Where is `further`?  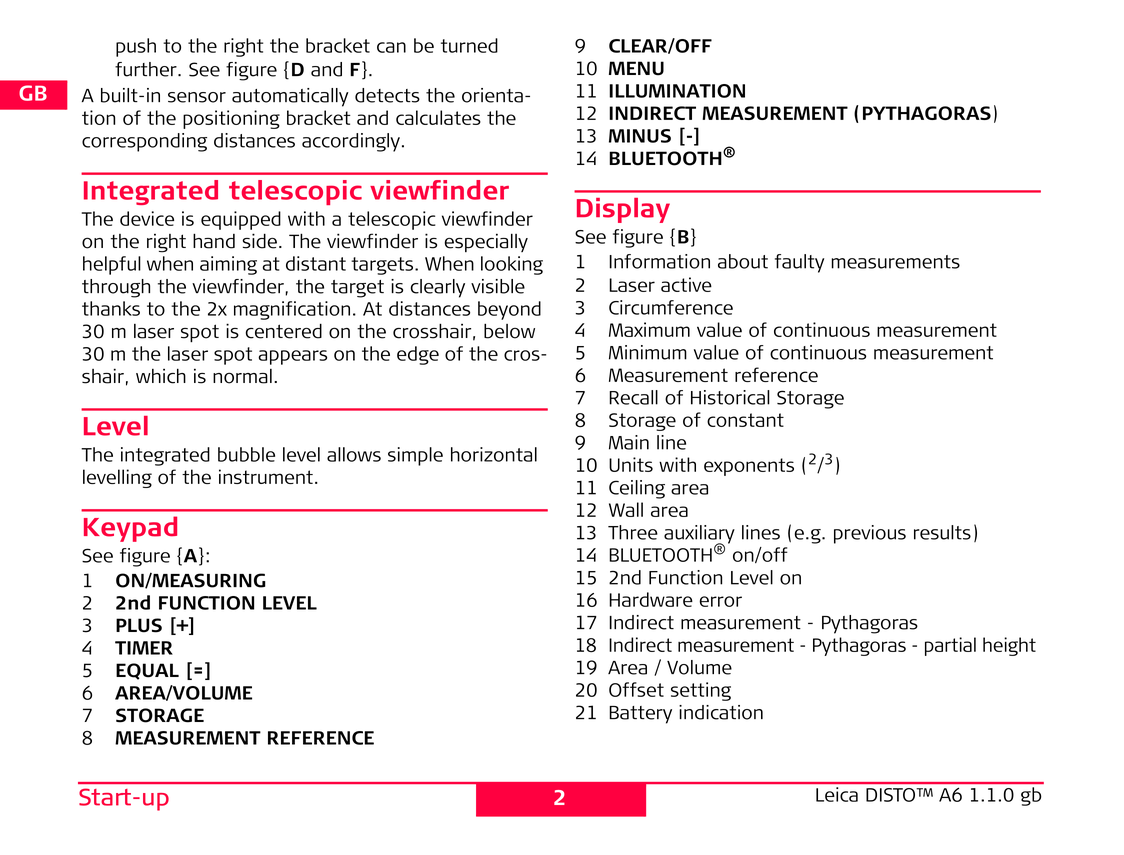 further is located at coordinates (147, 69).
